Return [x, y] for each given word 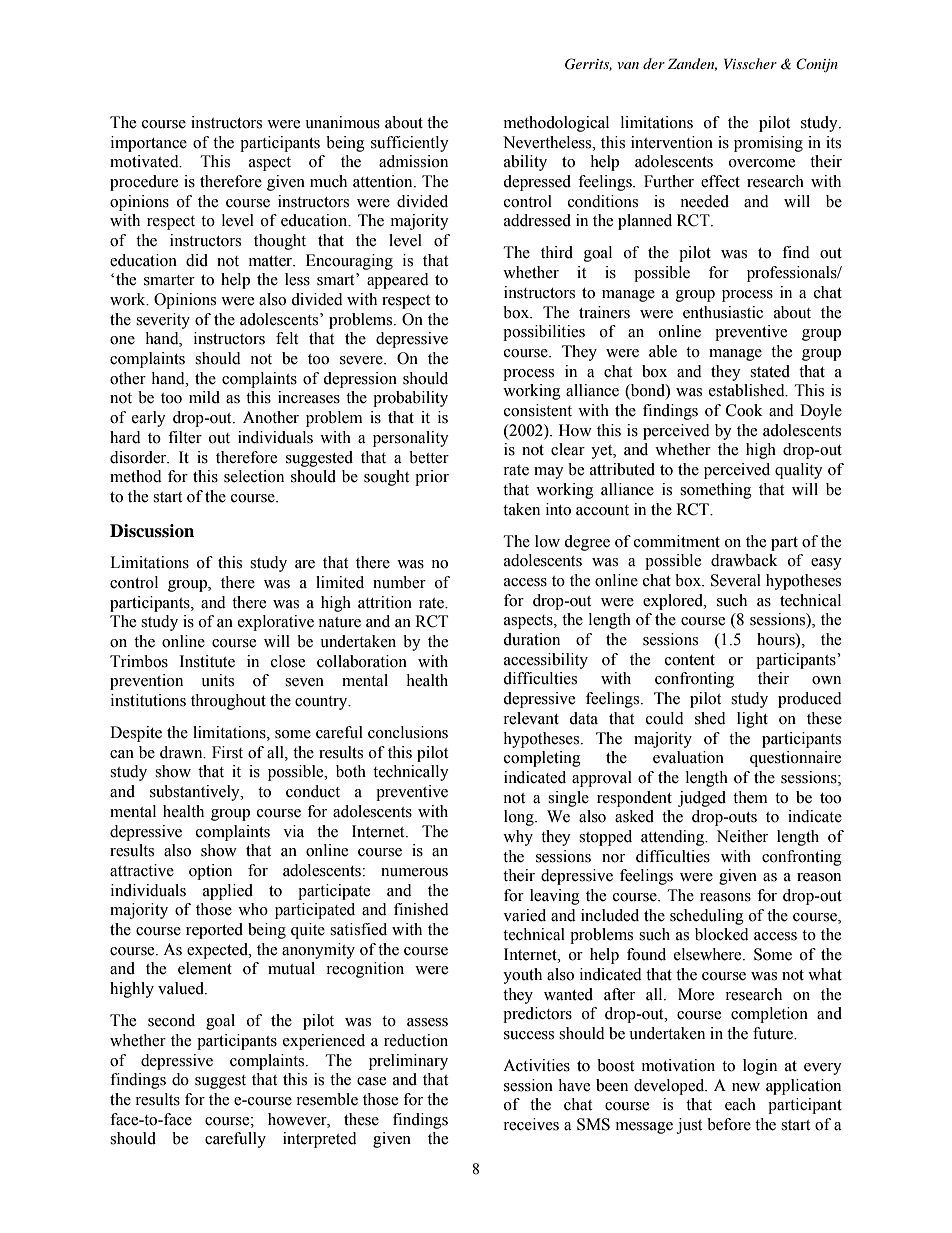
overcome [762, 163]
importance [149, 144]
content [690, 660]
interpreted [320, 1140]
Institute [207, 661]
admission [413, 161]
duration [531, 639]
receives [531, 1124]
